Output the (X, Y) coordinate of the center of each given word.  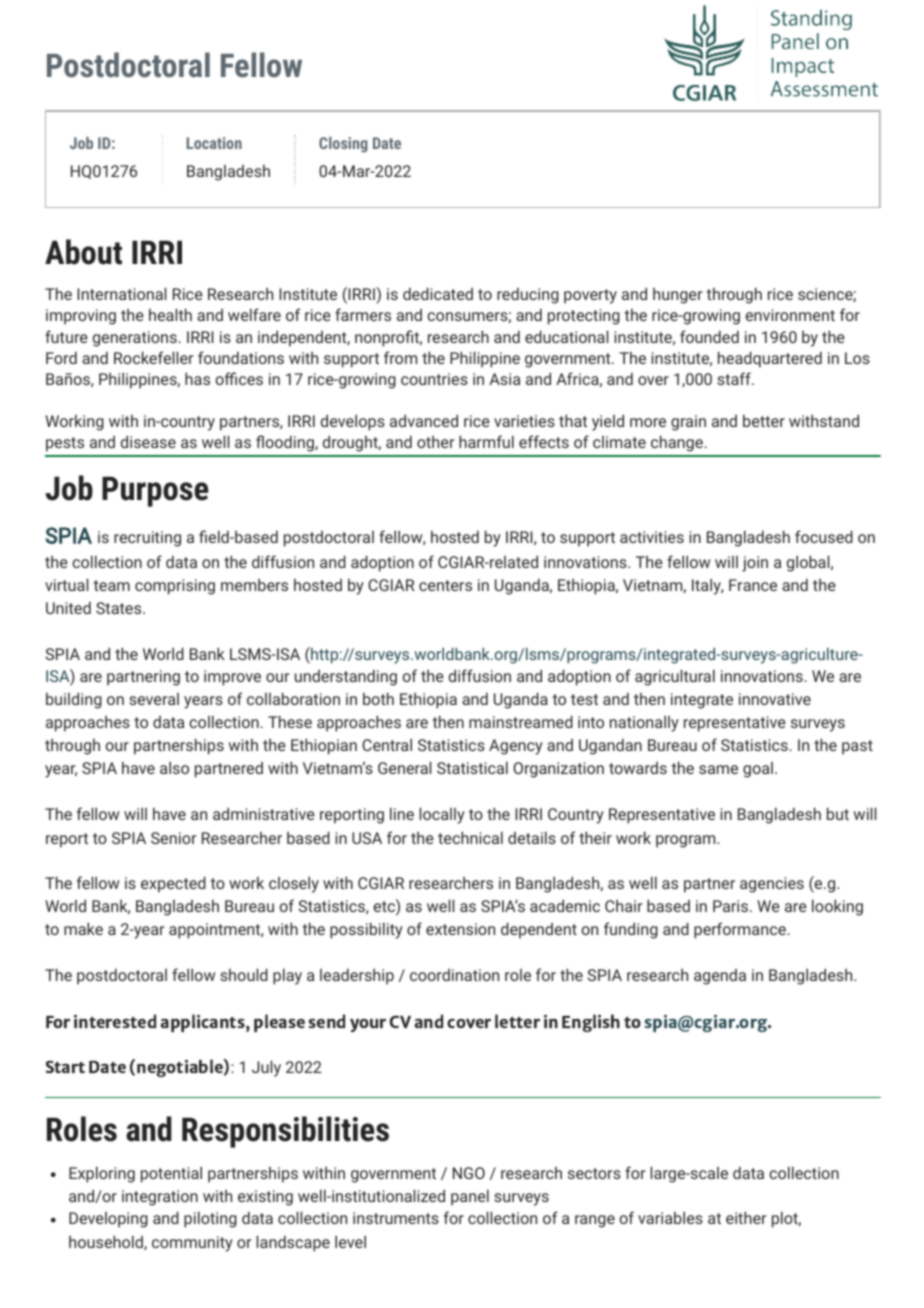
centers (445, 585)
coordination (454, 975)
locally (442, 815)
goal (758, 770)
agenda (720, 977)
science (826, 295)
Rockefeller (153, 357)
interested (115, 1021)
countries (434, 379)
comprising (175, 587)
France (753, 585)
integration (160, 1198)
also (174, 767)
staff (734, 378)
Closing (343, 145)
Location (214, 143)
